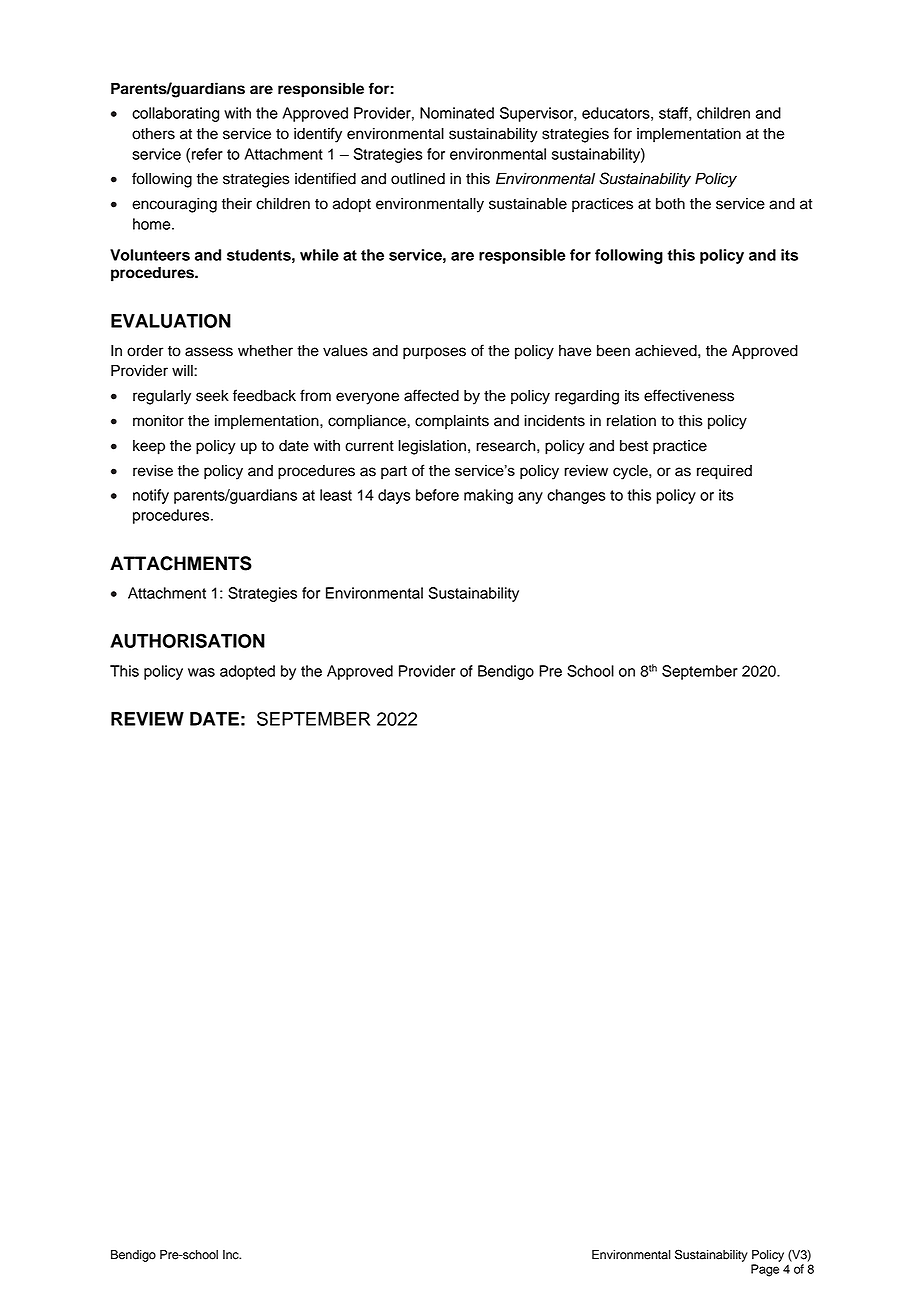  I want to click on both, so click(670, 204).
